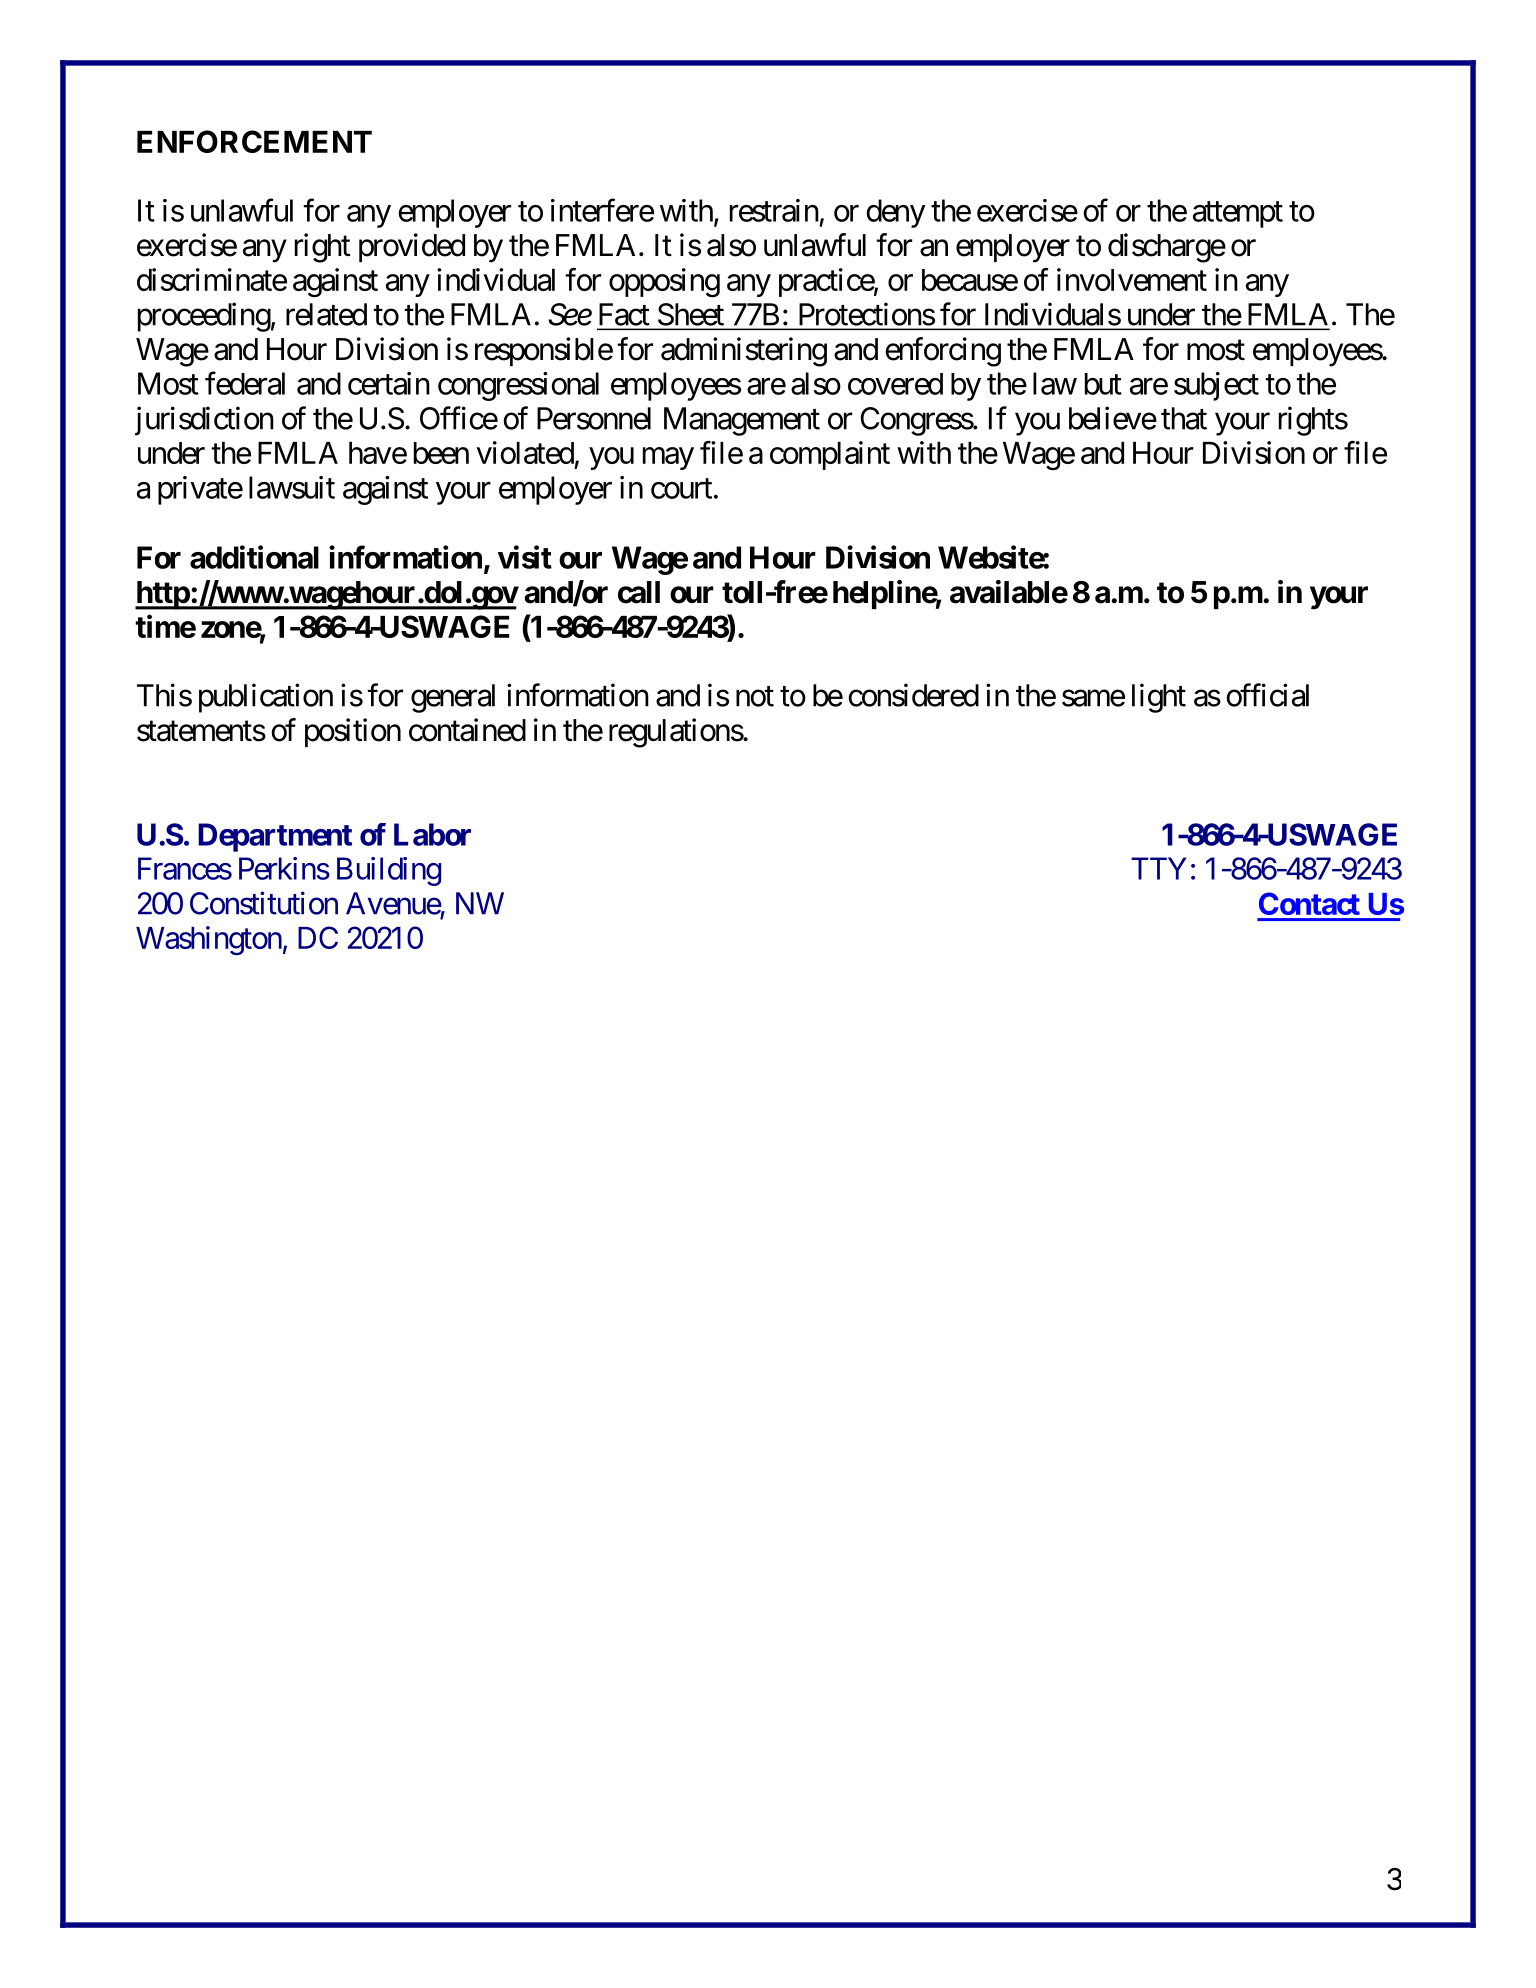 The height and width of the screenshot is (1988, 1536). I want to click on court, so click(681, 489).
